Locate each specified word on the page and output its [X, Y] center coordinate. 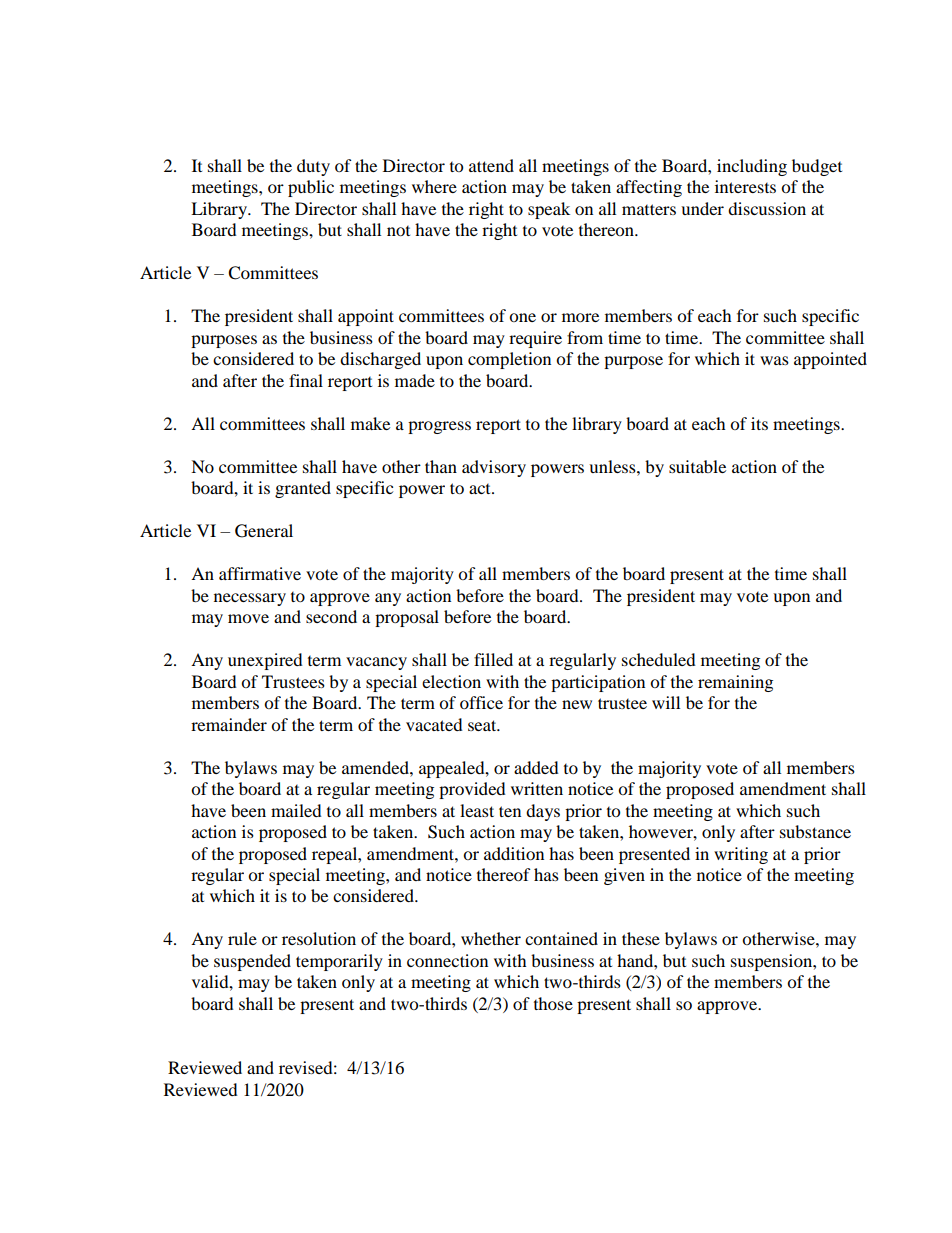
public [311, 188]
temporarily [339, 962]
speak [549, 210]
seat [483, 725]
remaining [735, 683]
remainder [229, 724]
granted [303, 489]
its [759, 423]
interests [745, 186]
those [553, 1003]
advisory [494, 468]
